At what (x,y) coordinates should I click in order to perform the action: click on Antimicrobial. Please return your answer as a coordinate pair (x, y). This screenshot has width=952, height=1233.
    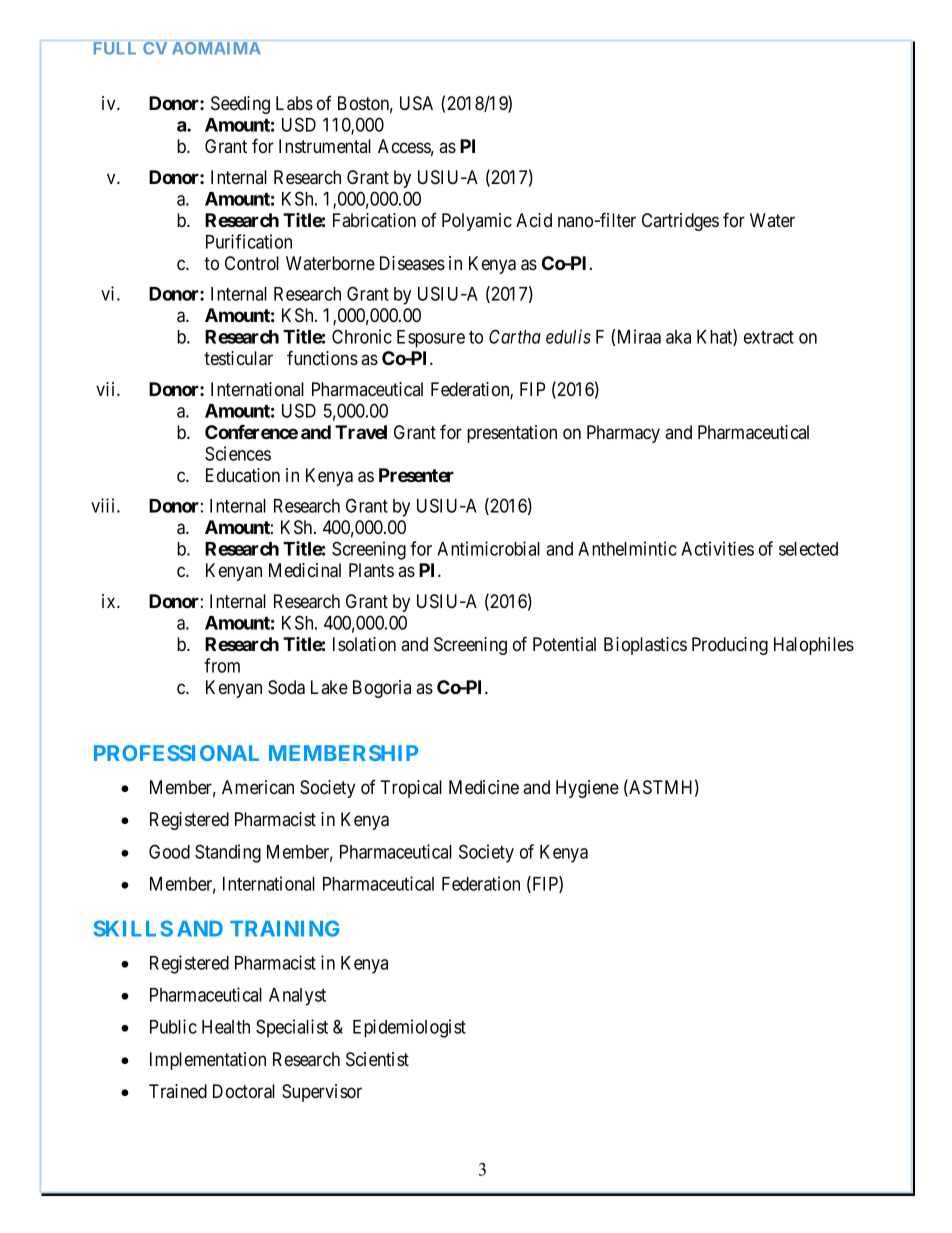
    Looking at the image, I should click on (488, 548).
